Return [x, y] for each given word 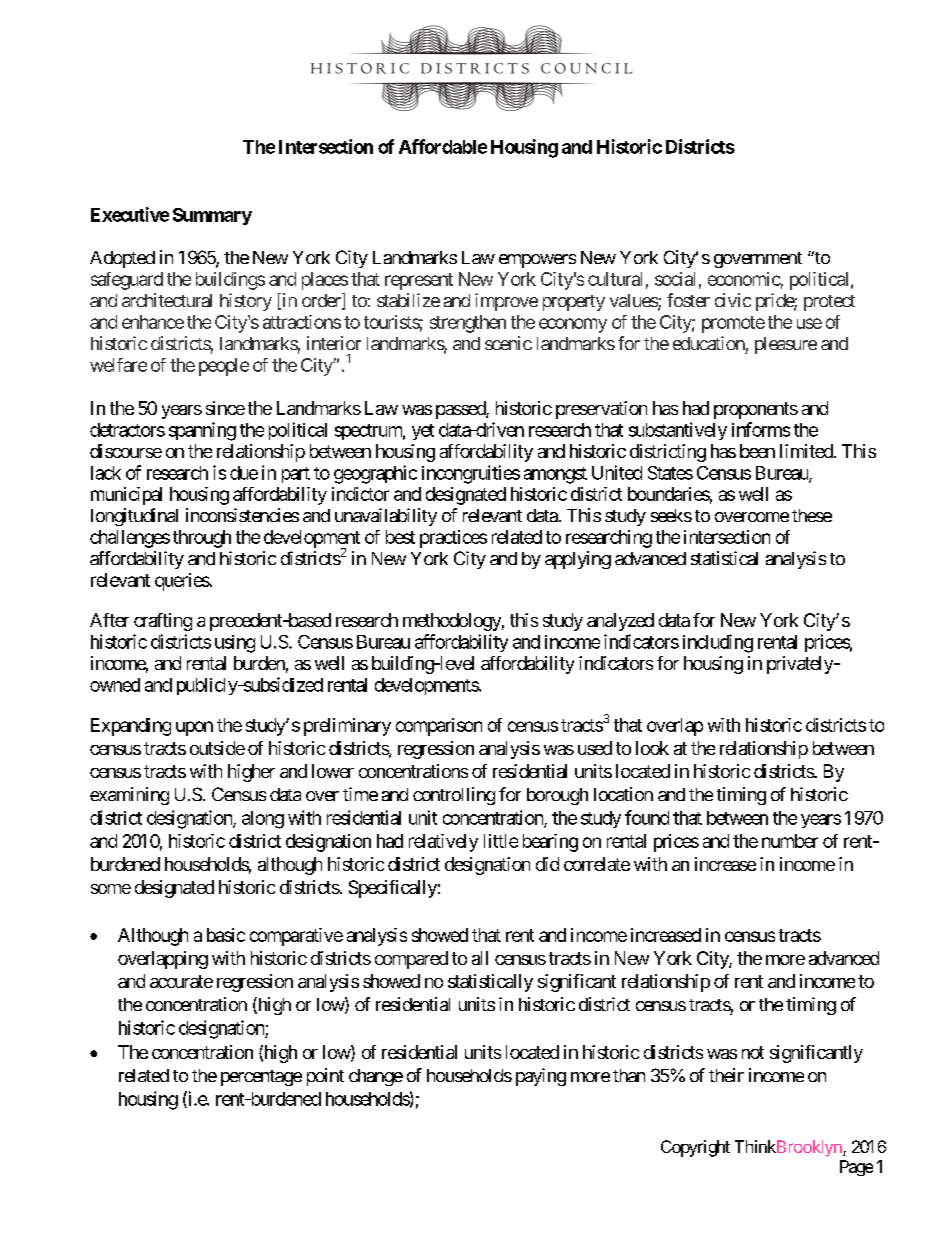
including [718, 643]
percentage [261, 1078]
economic [744, 279]
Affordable [443, 146]
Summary [212, 216]
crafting [163, 622]
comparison [439, 727]
